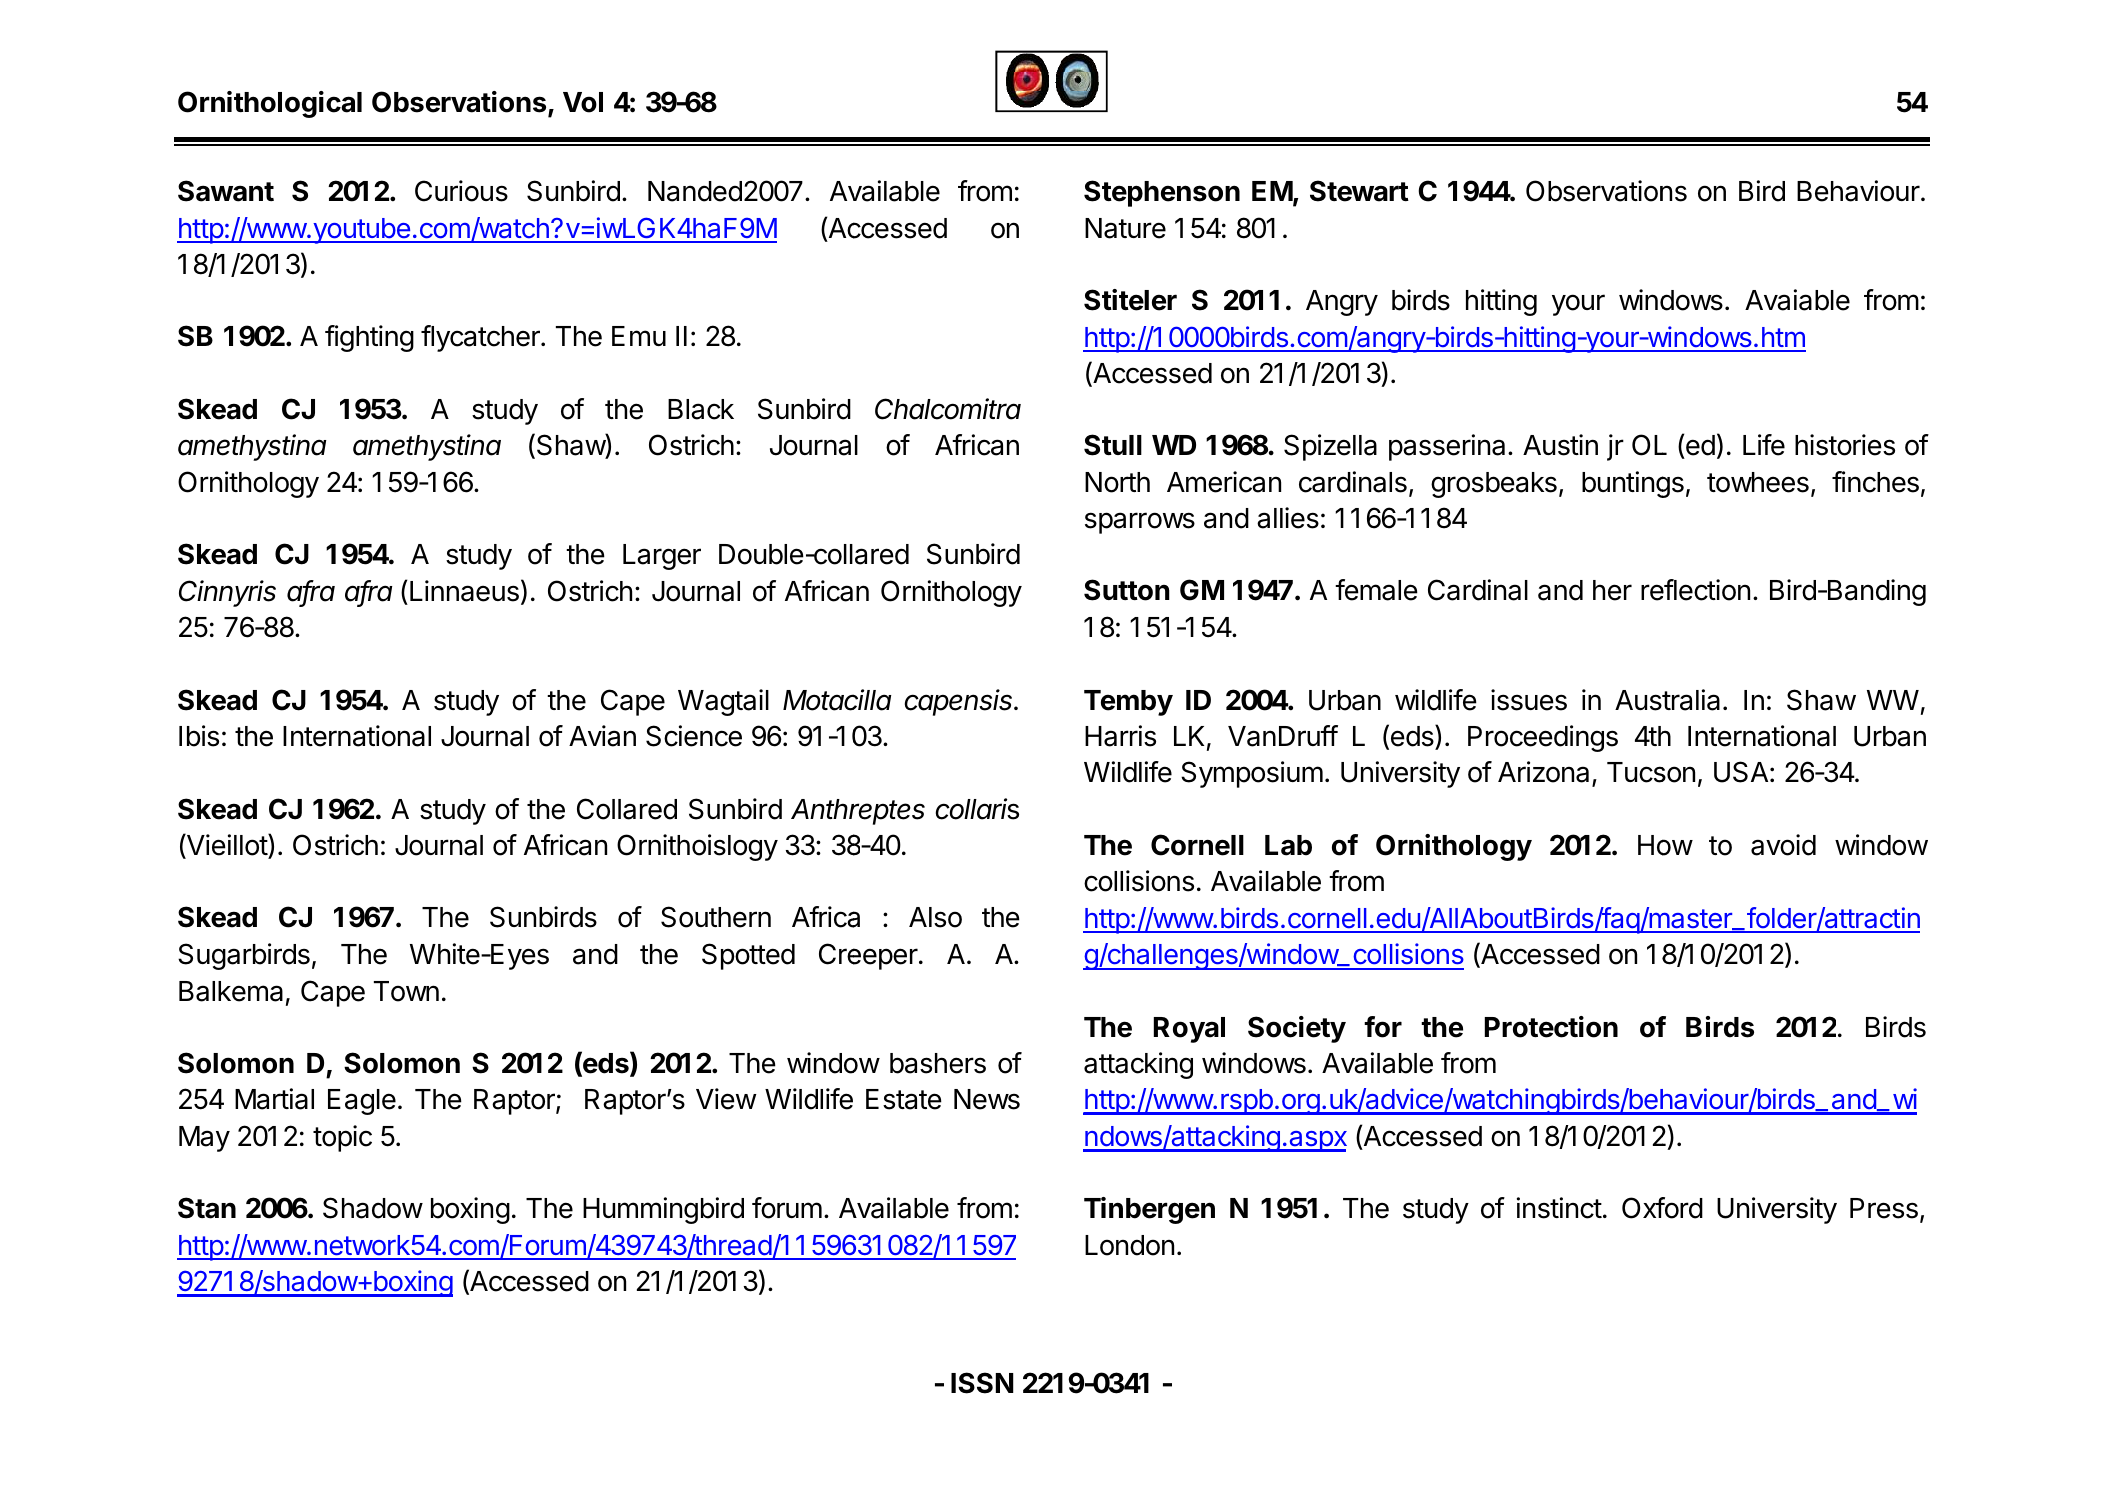 The height and width of the image is (1486, 2103). Describe the element at coordinates (583, 102) in the image. I see `Vol` at that location.
